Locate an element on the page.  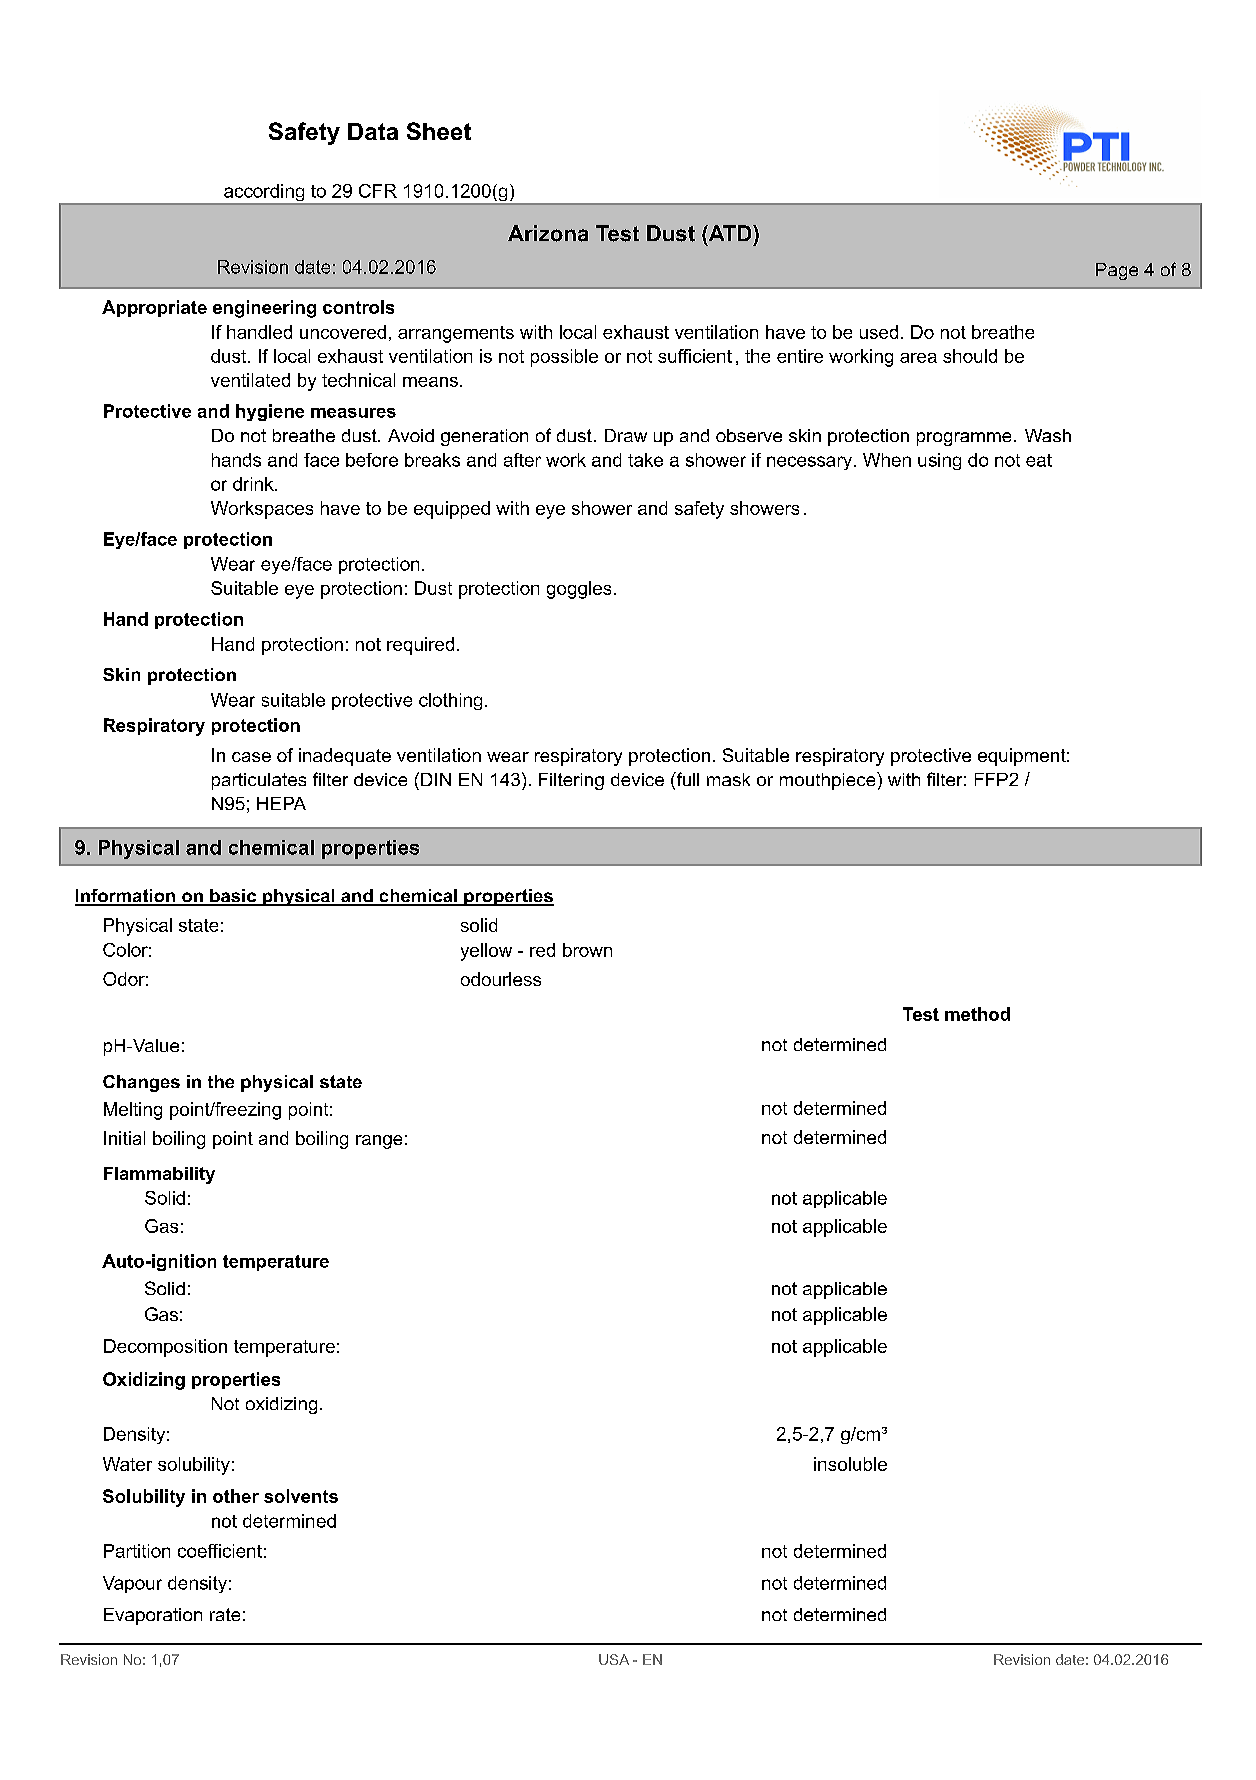
basic is located at coordinates (233, 897).
